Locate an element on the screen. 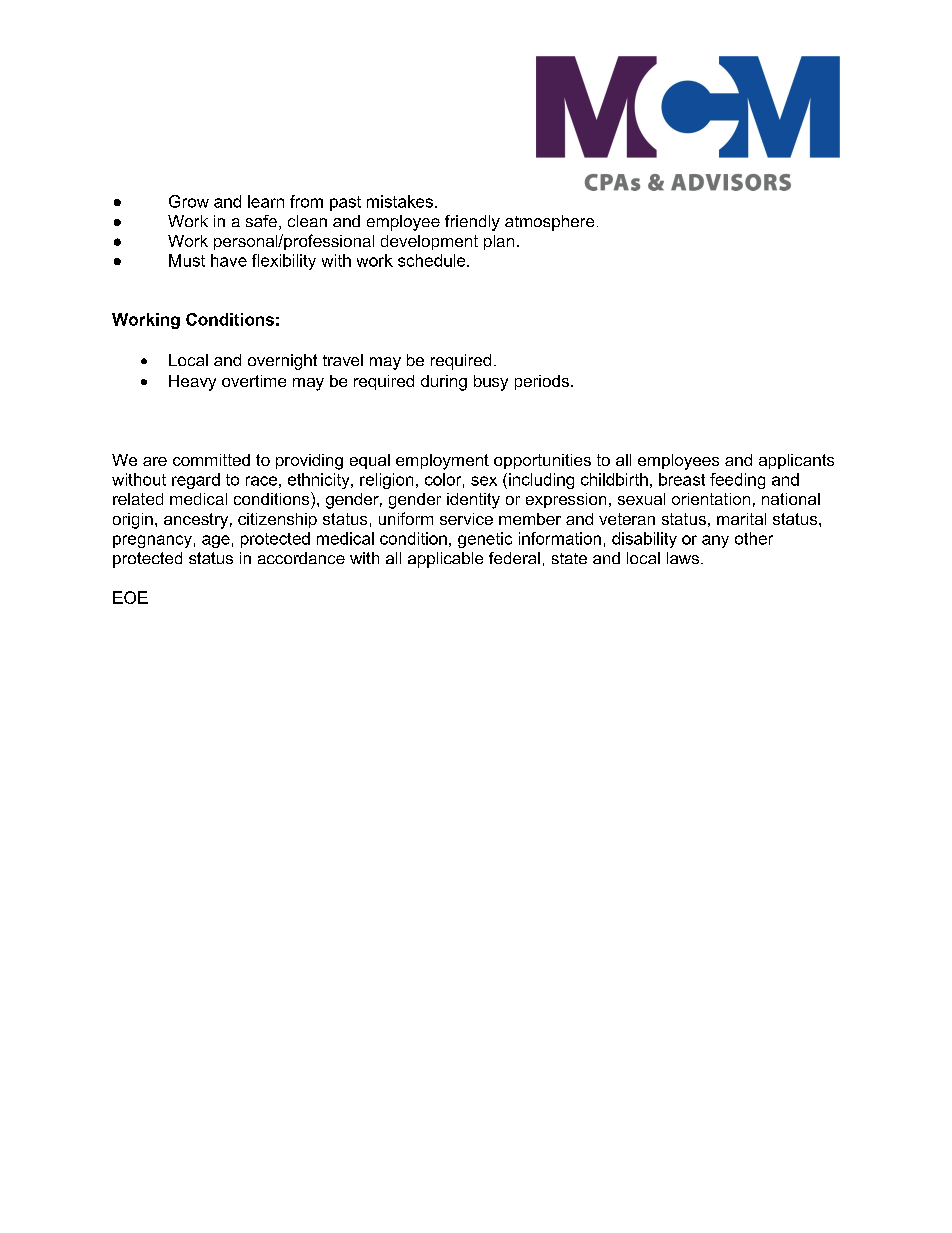 The image size is (952, 1233). Heavy is located at coordinates (192, 383).
